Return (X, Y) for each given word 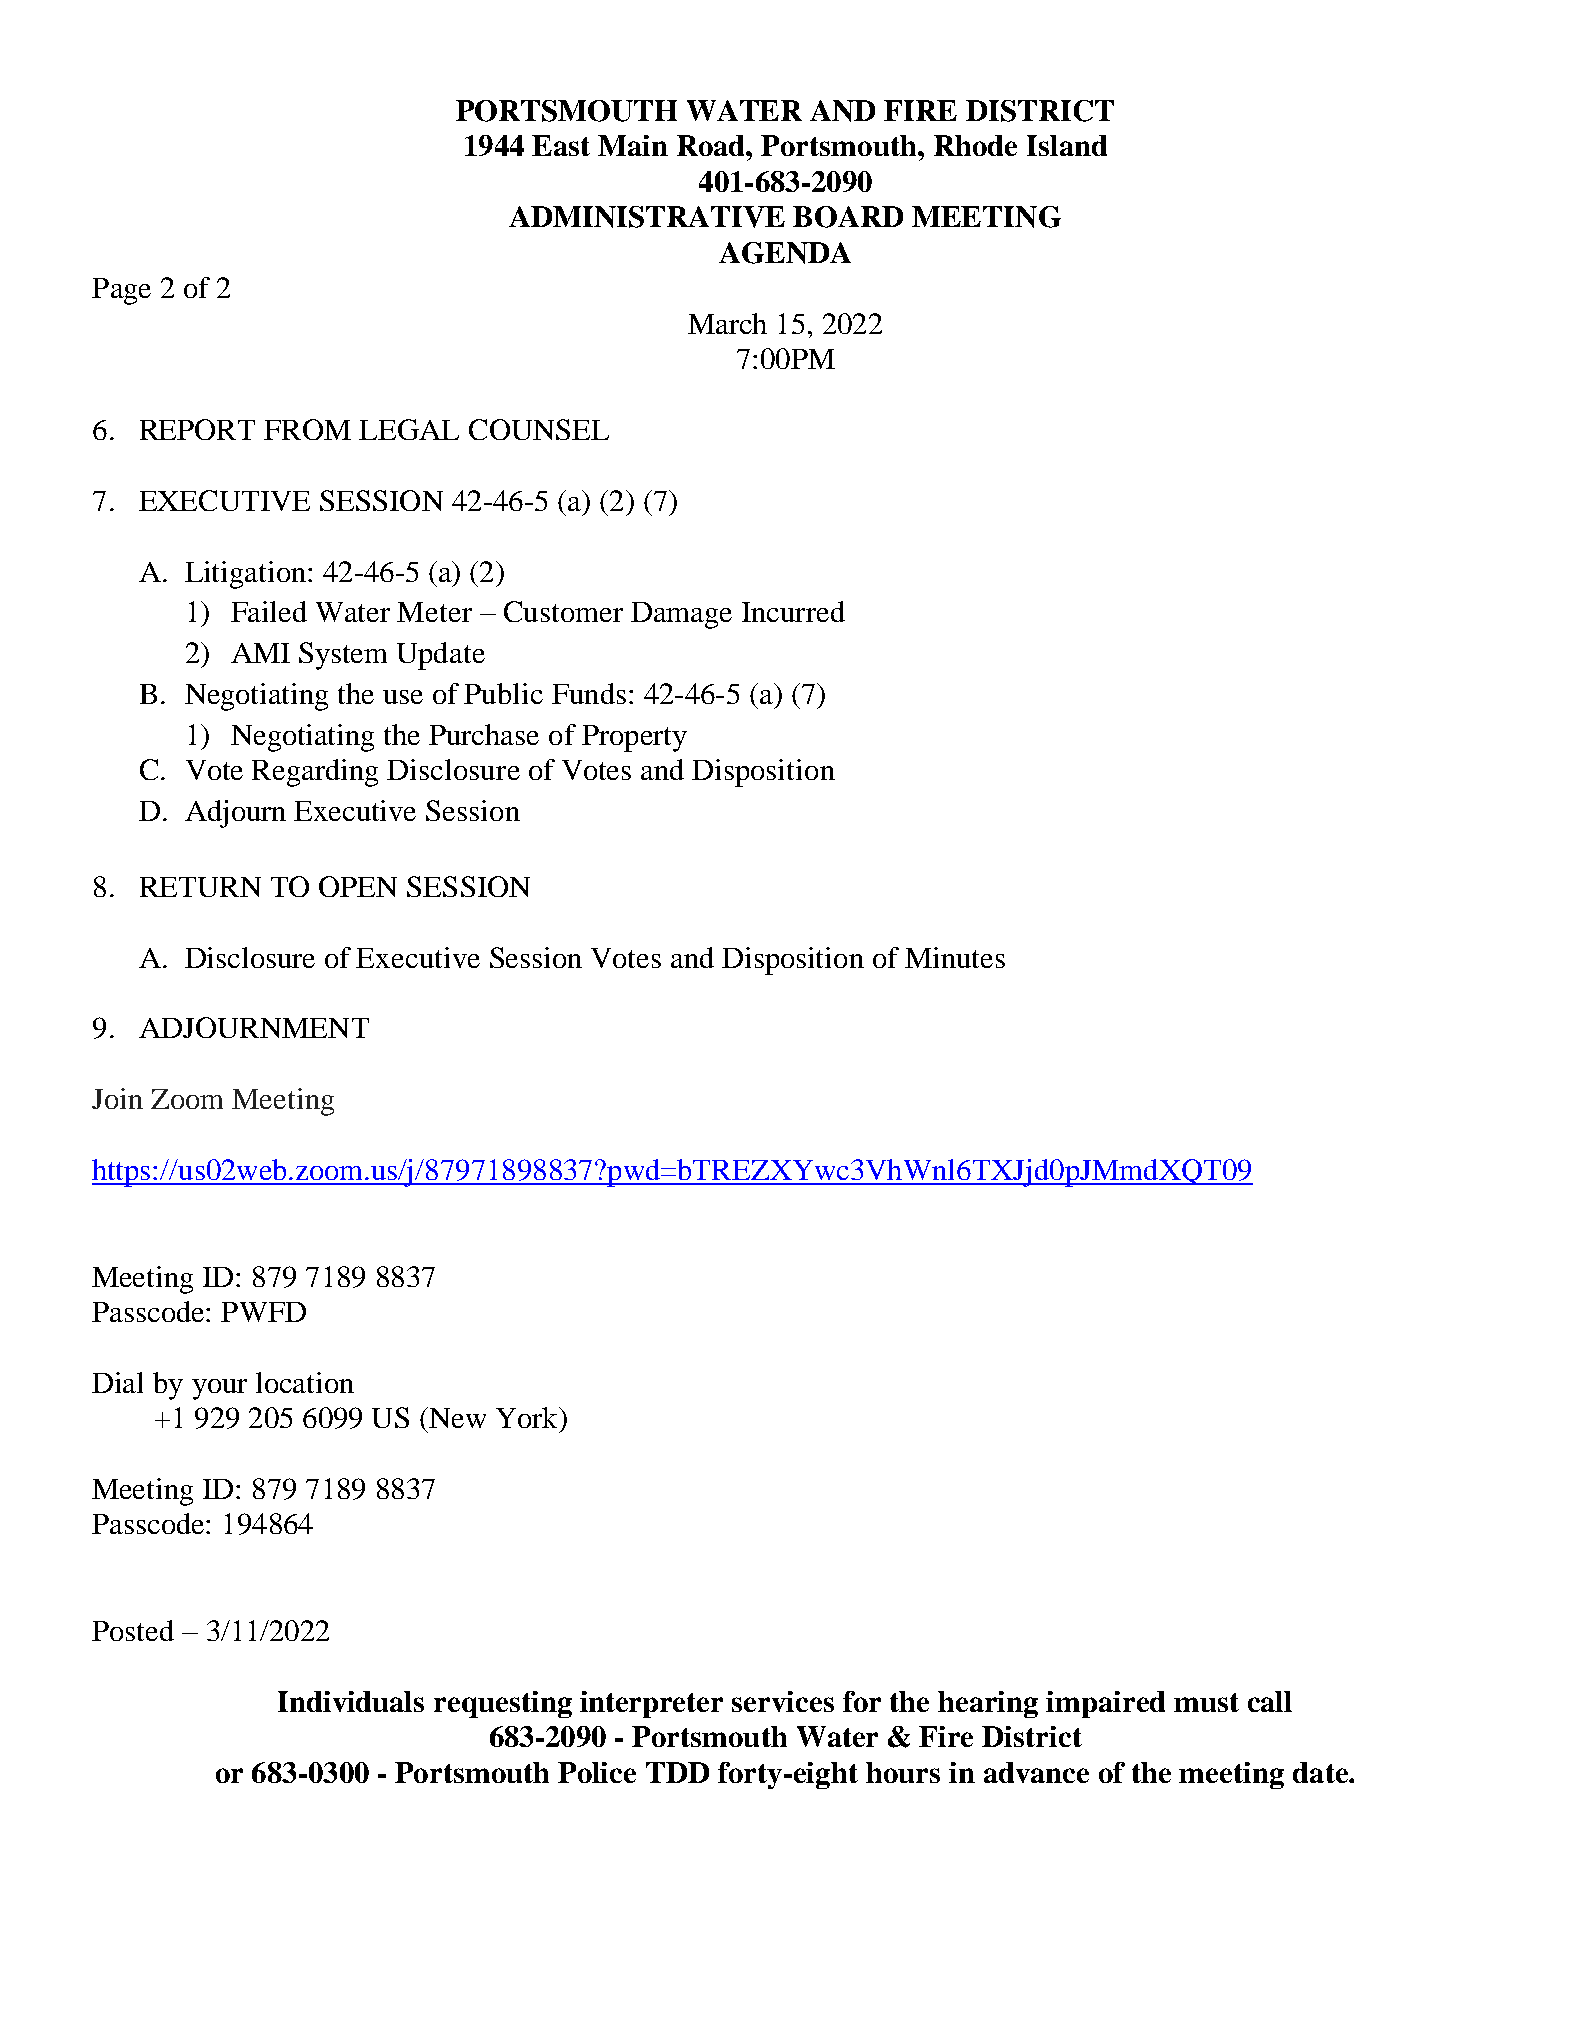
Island (1067, 145)
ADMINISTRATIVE (647, 217)
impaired (1105, 1704)
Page (121, 291)
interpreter (651, 1704)
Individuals (351, 1701)
